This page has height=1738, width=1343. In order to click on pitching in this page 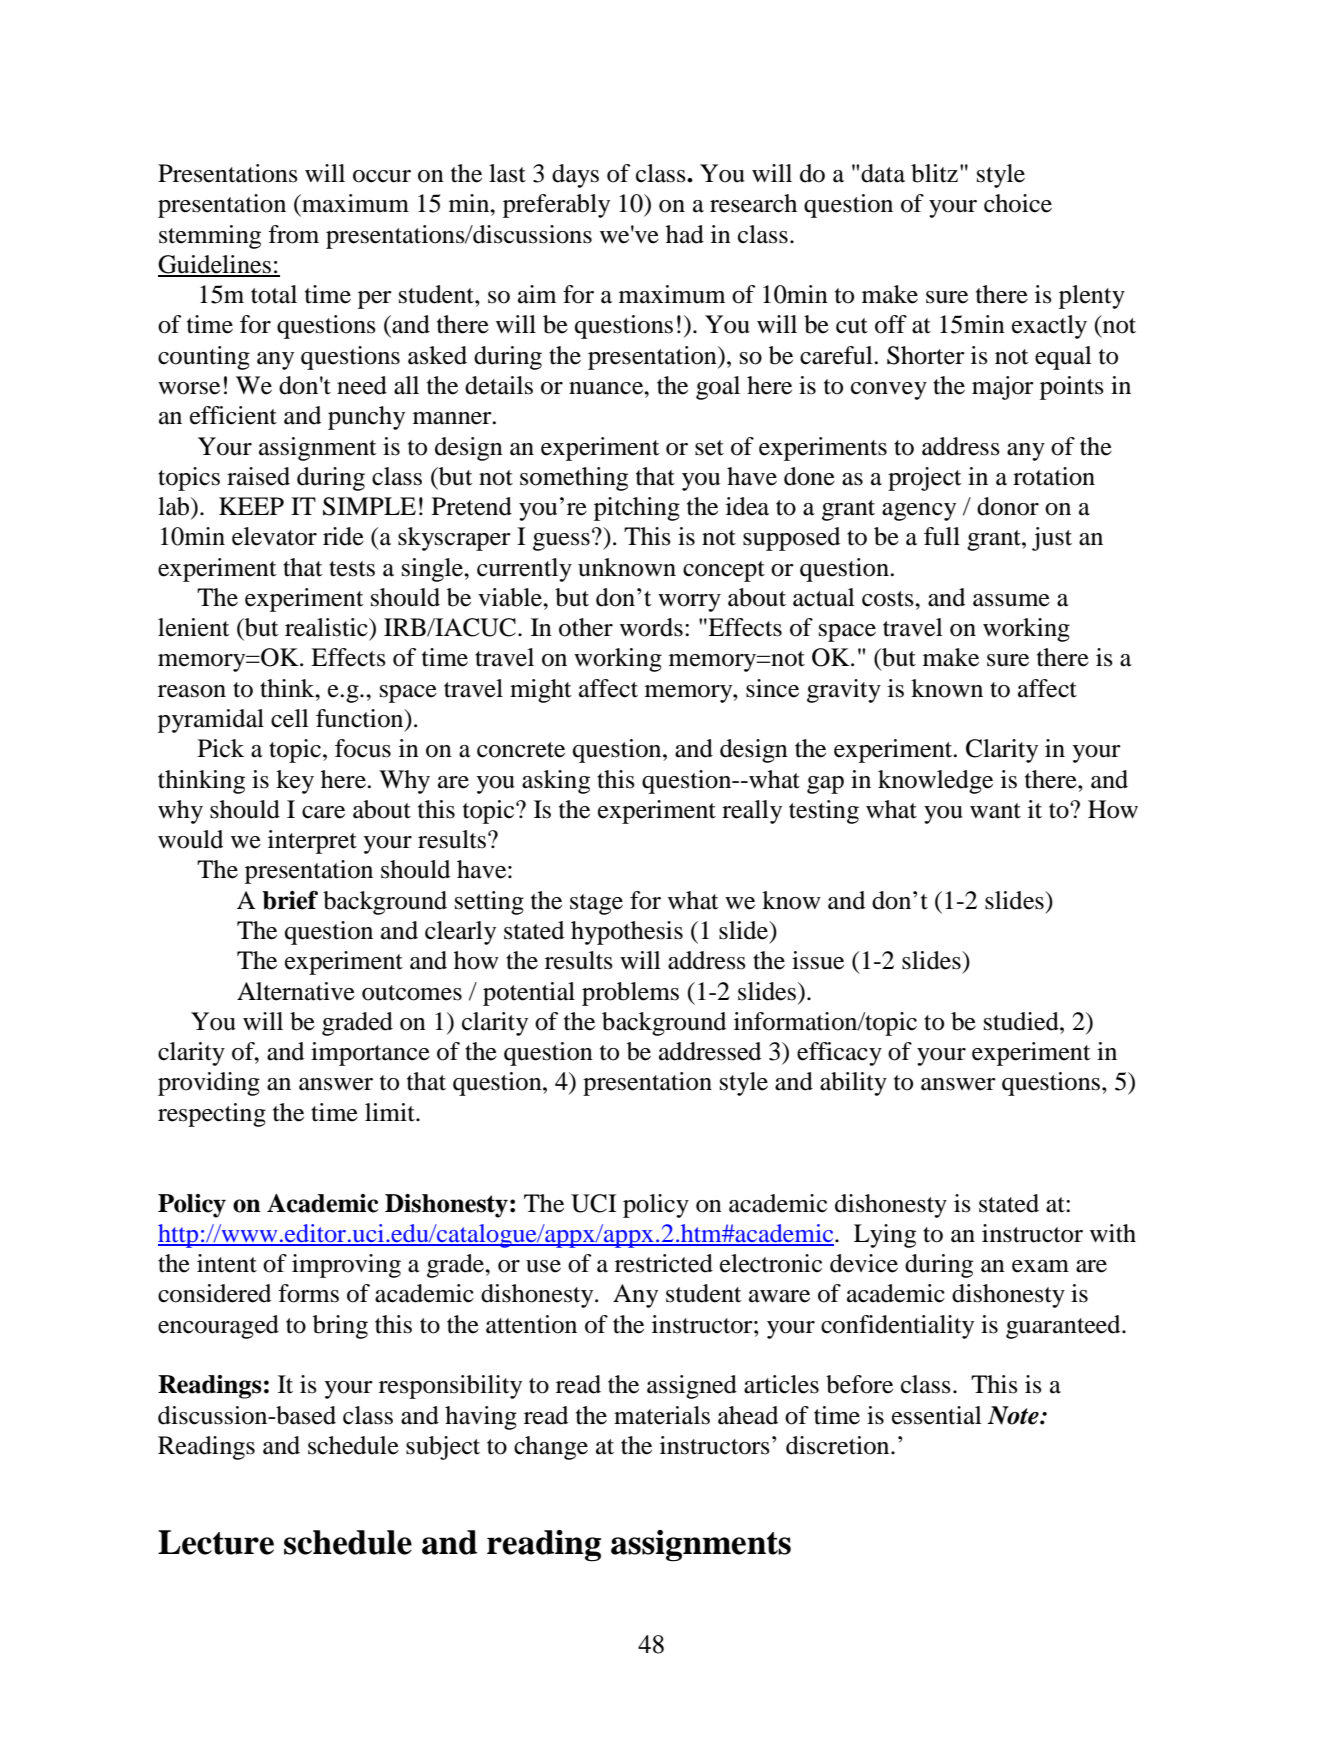, I will do `click(637, 509)`.
